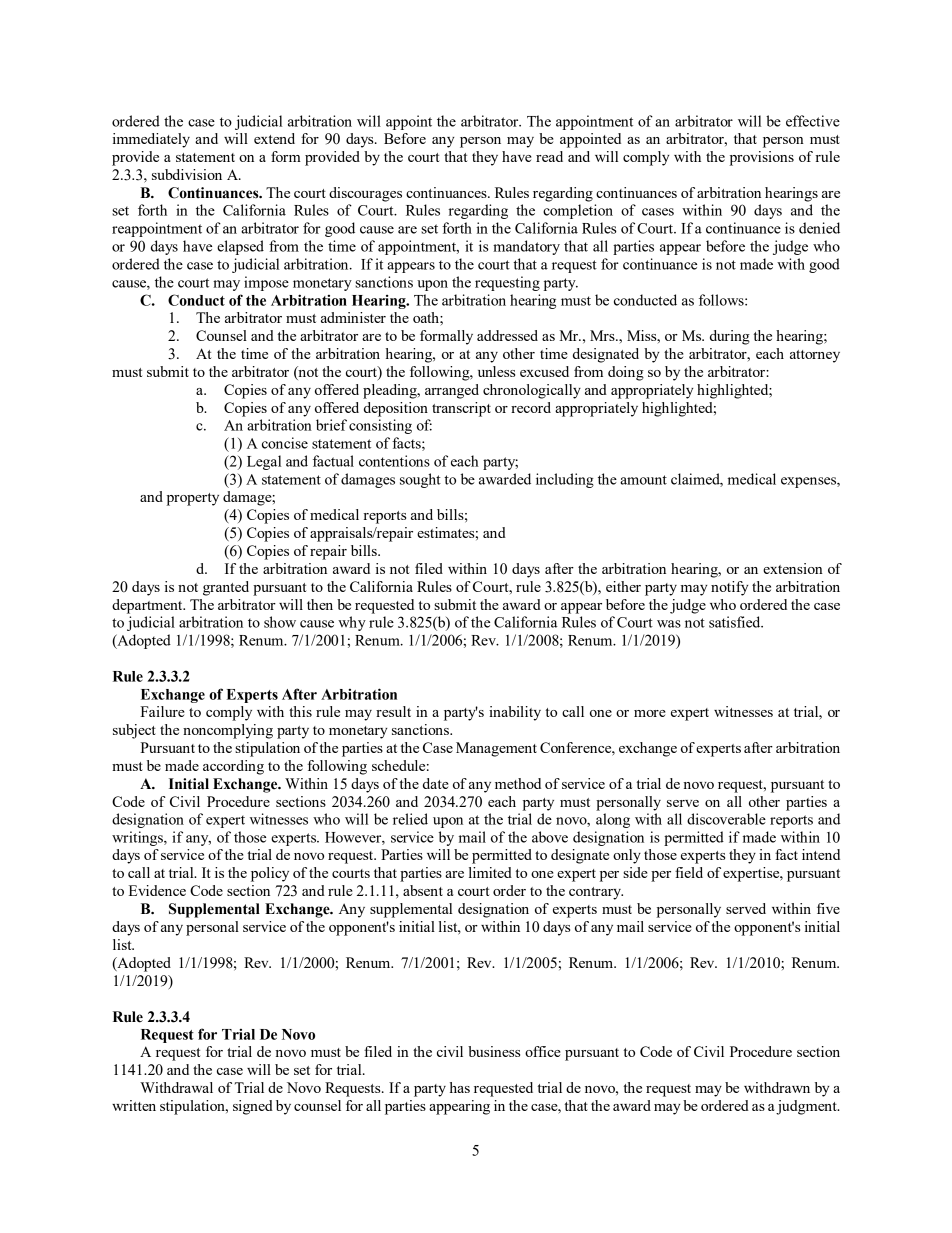 This screenshot has width=952, height=1233. Describe the element at coordinates (736, 622) in the screenshot. I see `satisfied` at that location.
